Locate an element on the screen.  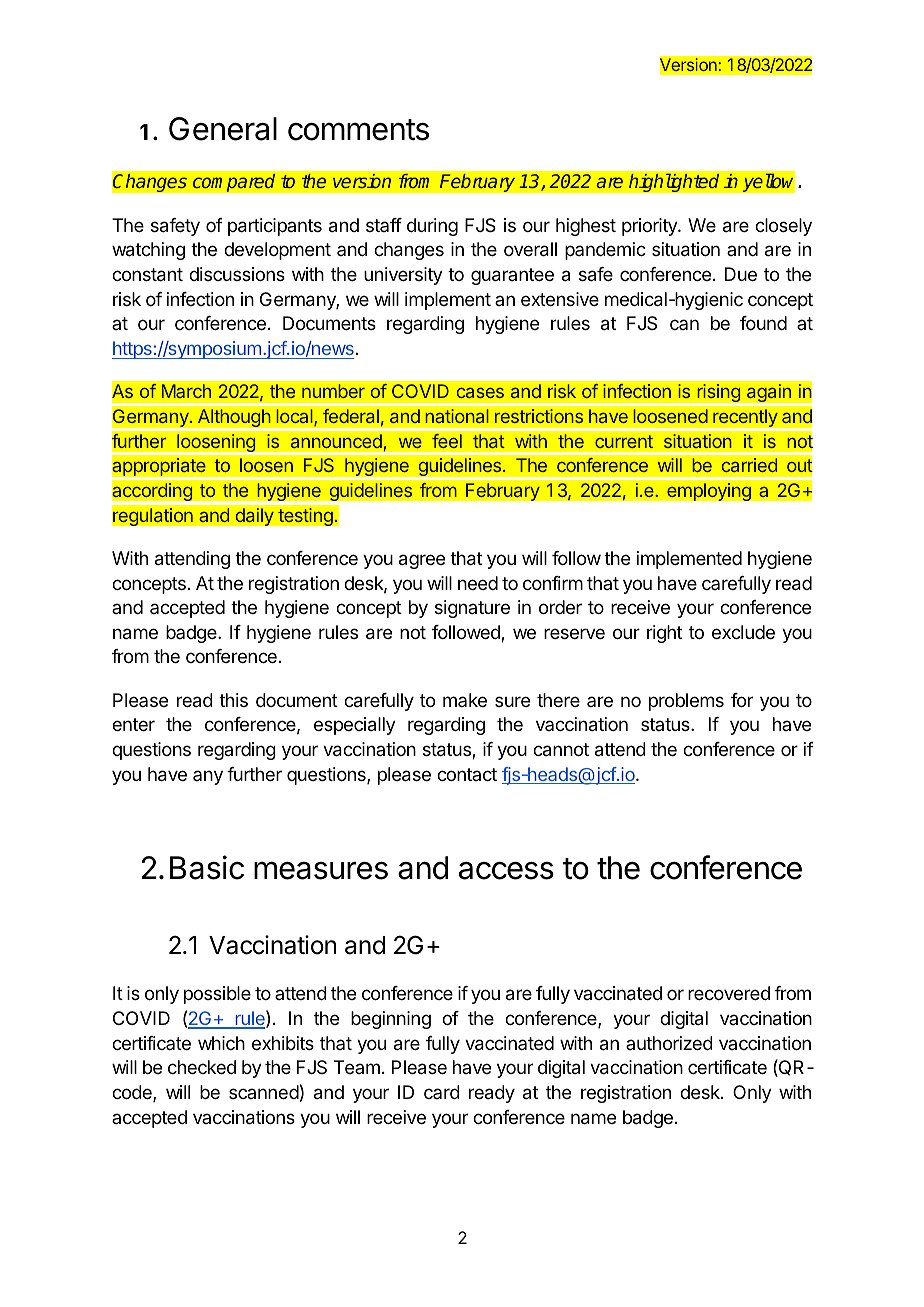
checked is located at coordinates (202, 1067).
